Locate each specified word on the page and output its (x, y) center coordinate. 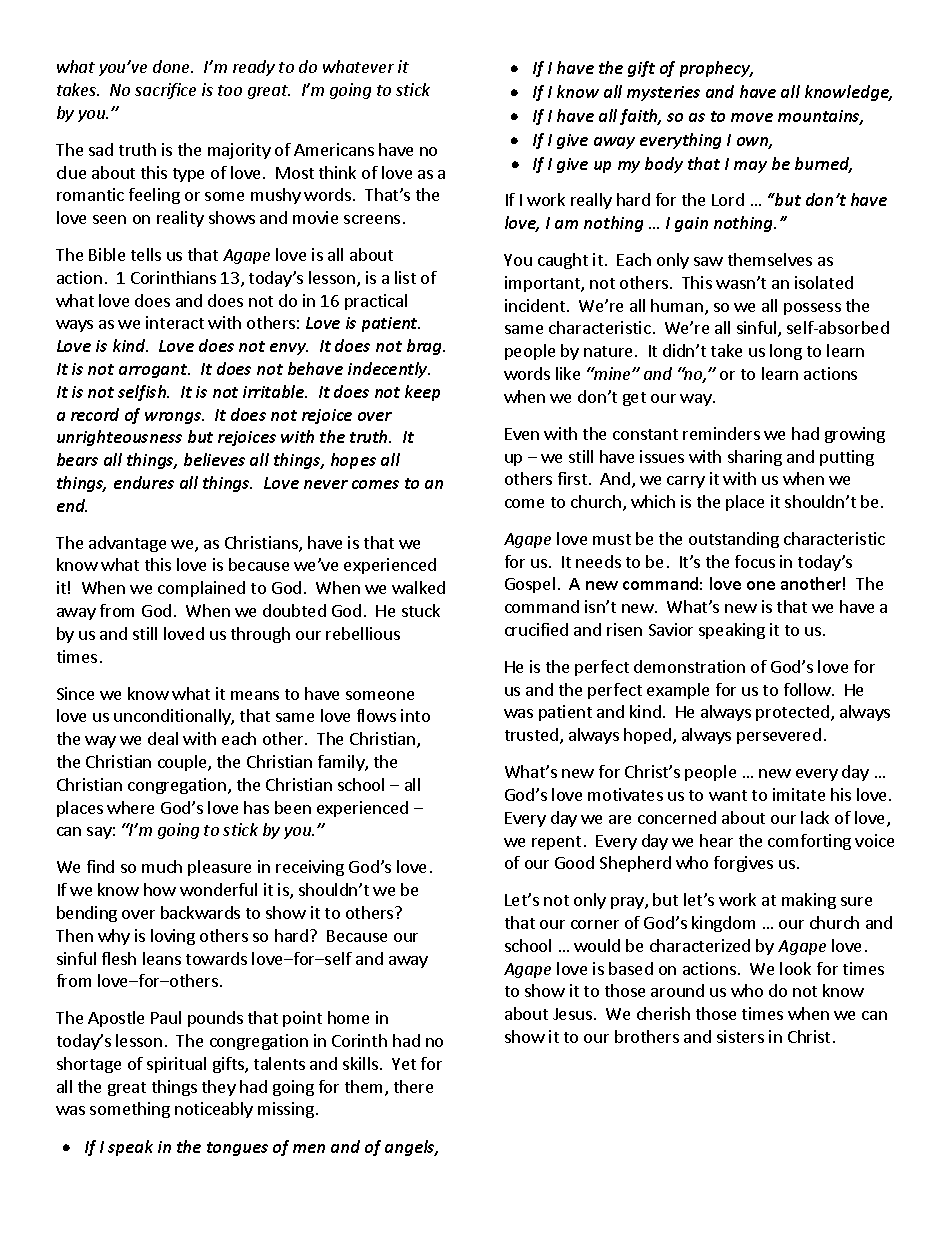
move (752, 117)
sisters (740, 1036)
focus (755, 561)
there (413, 1086)
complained (201, 589)
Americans (334, 149)
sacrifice (165, 91)
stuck (421, 610)
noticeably (214, 1110)
